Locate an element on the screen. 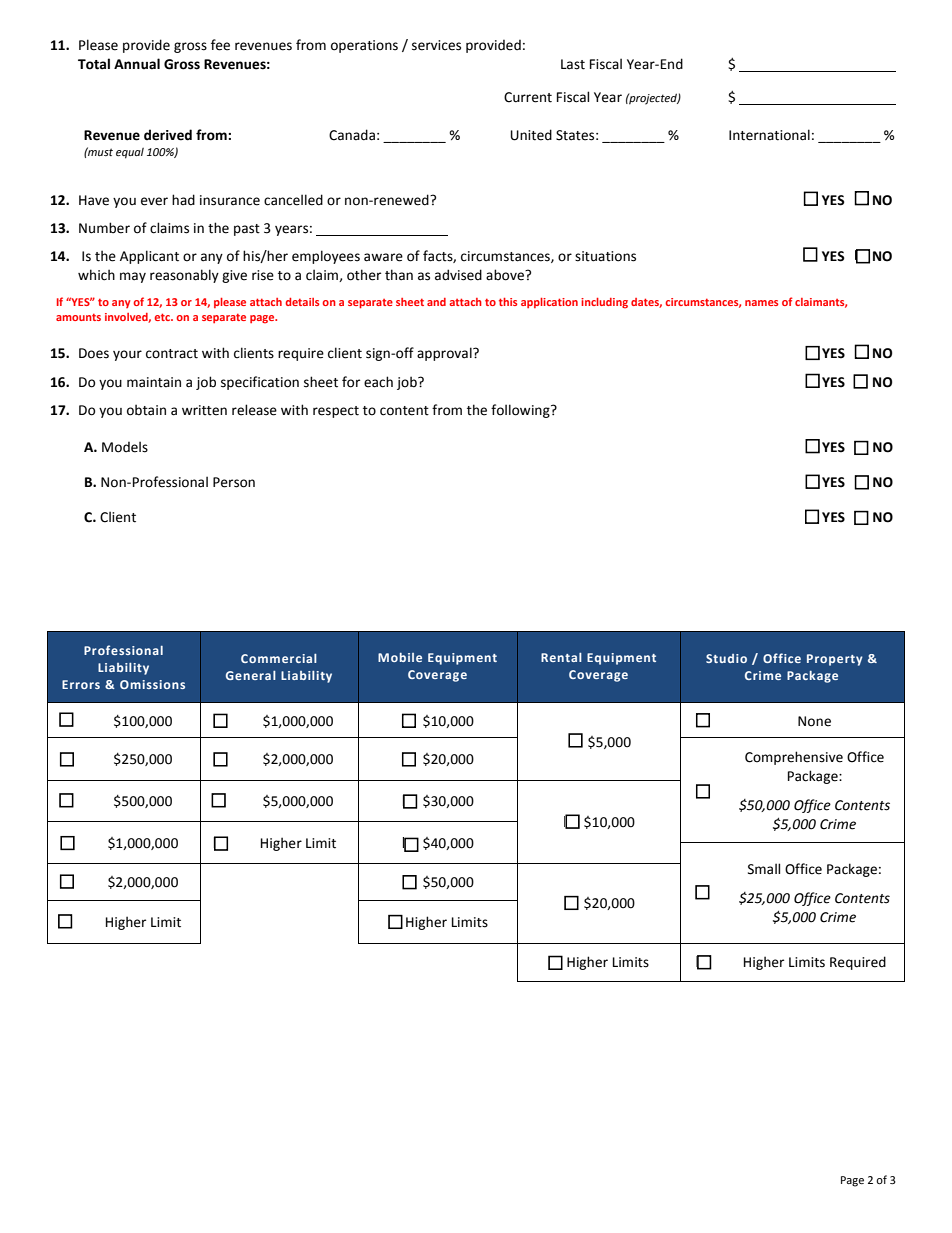 Image resolution: width=952 pixels, height=1233 pixels. Annual is located at coordinates (137, 64).
